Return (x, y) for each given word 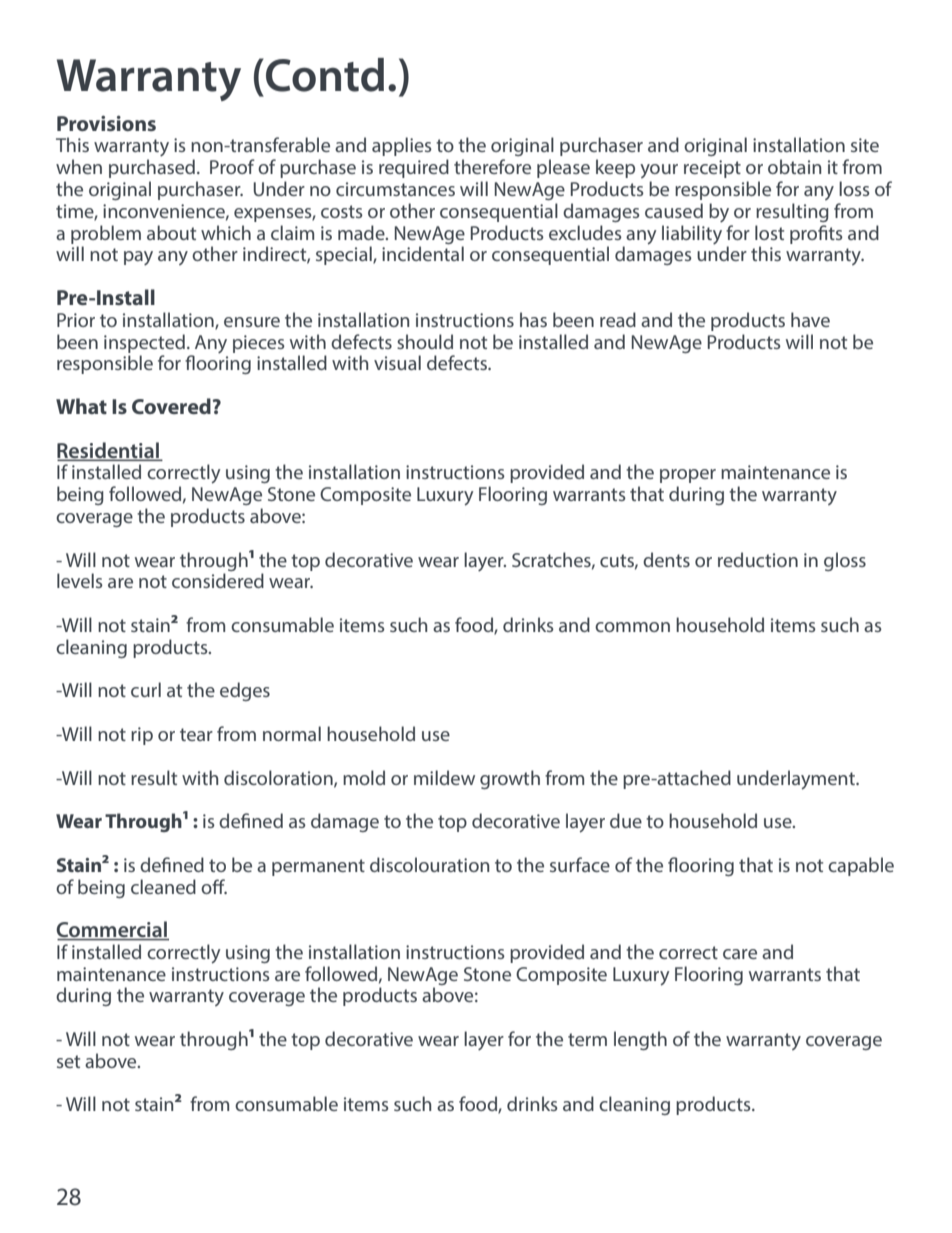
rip (142, 736)
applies (402, 146)
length (640, 1040)
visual (397, 362)
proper (688, 476)
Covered (171, 406)
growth (510, 779)
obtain (794, 166)
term (587, 1039)
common (632, 627)
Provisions (106, 123)
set (68, 1061)
